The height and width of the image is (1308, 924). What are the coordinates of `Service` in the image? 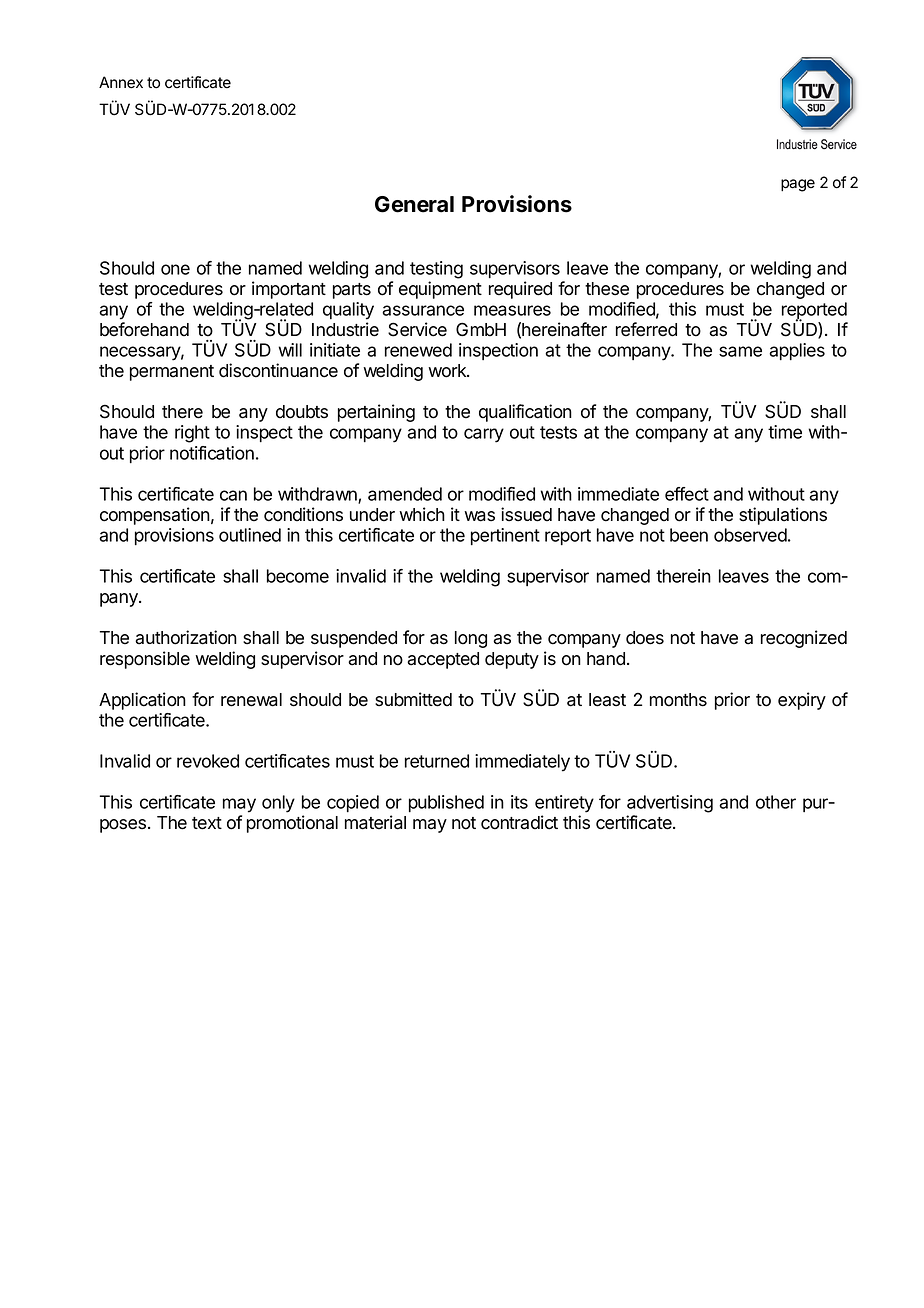 It's located at (417, 329).
